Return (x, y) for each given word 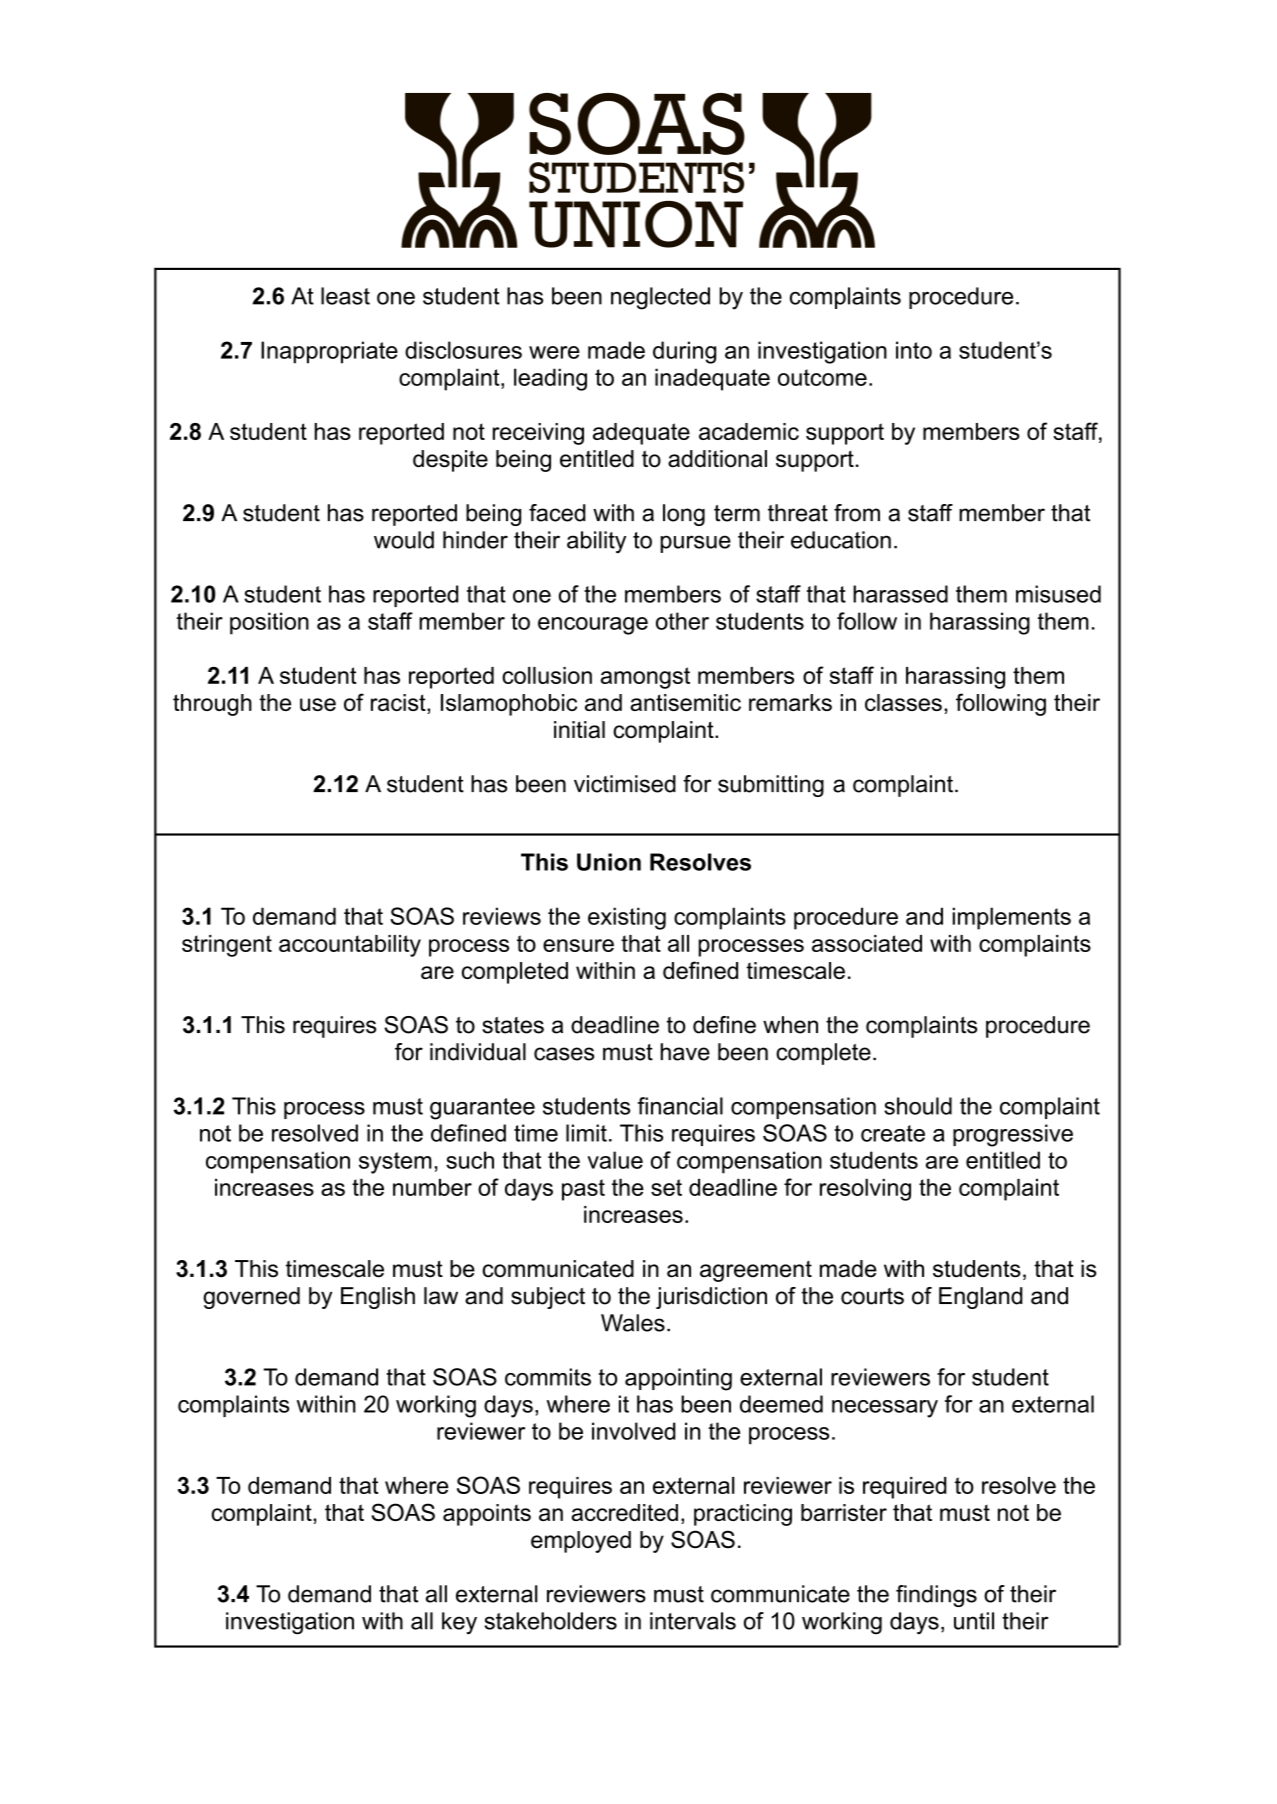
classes (903, 702)
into (914, 350)
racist (399, 702)
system (395, 1163)
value (615, 1160)
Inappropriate (329, 352)
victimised (625, 784)
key (459, 1623)
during (684, 352)
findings (936, 1596)
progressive (1013, 1135)
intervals (693, 1621)
